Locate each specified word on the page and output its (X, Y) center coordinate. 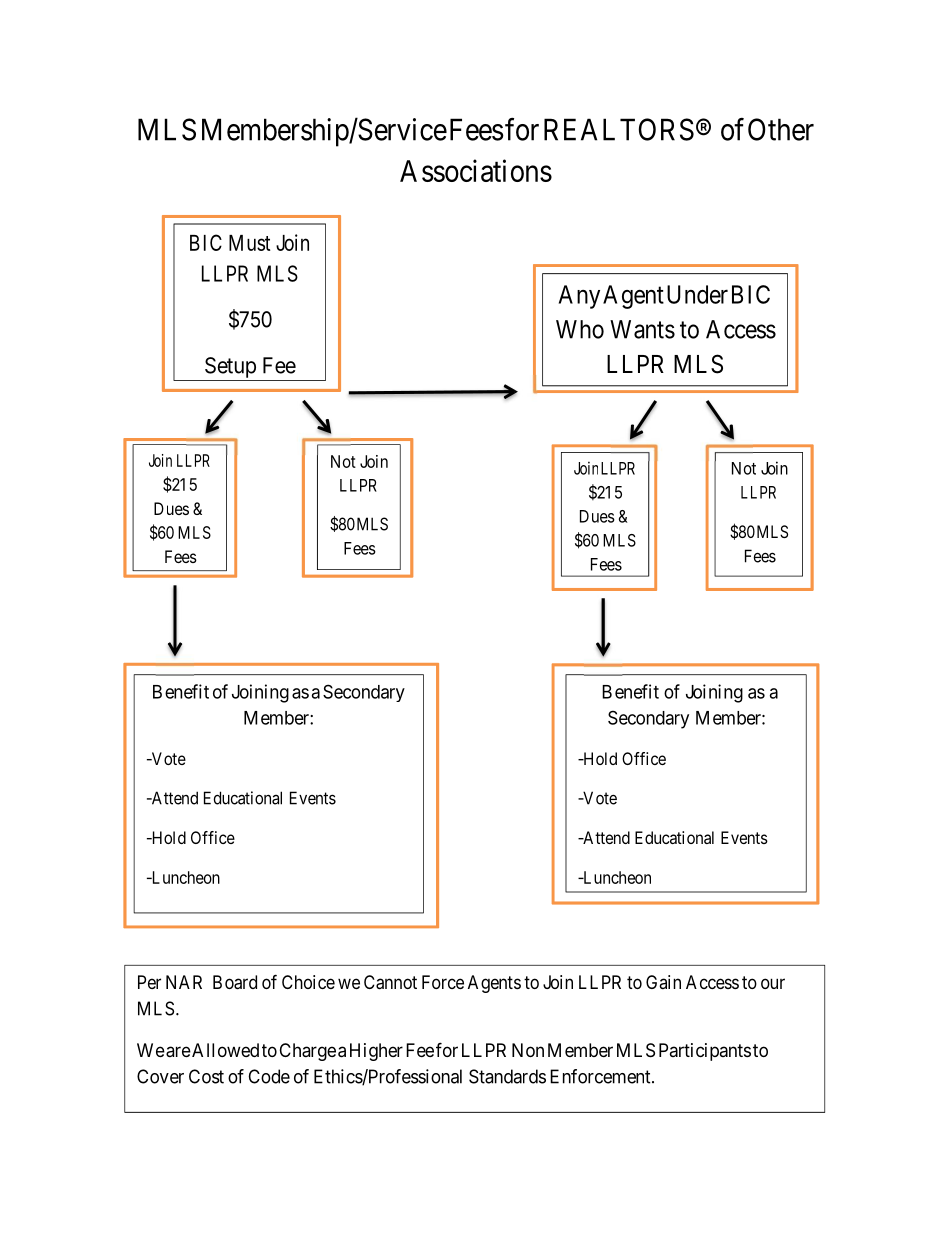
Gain (663, 982)
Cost (206, 1076)
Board (235, 982)
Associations (476, 170)
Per (149, 982)
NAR (184, 982)
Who (580, 329)
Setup (230, 367)
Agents (494, 984)
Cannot (390, 982)
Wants (642, 329)
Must (249, 243)
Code (269, 1076)
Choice (308, 982)
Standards (507, 1076)
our (773, 983)
